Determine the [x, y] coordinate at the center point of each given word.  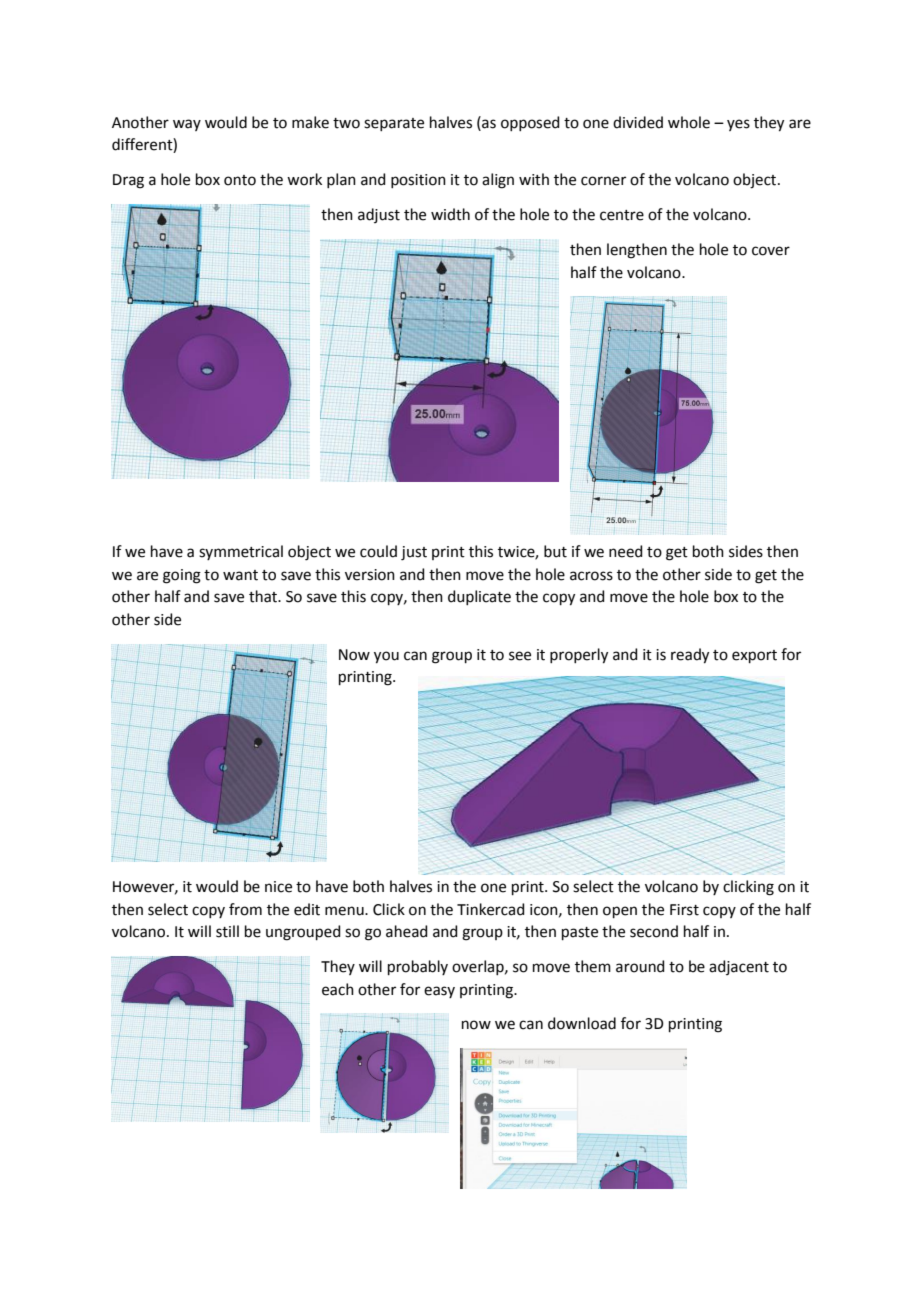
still [227, 931]
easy [439, 992]
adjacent [739, 967]
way [187, 125]
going [182, 576]
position [418, 181]
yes [738, 125]
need [626, 551]
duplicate [479, 597]
